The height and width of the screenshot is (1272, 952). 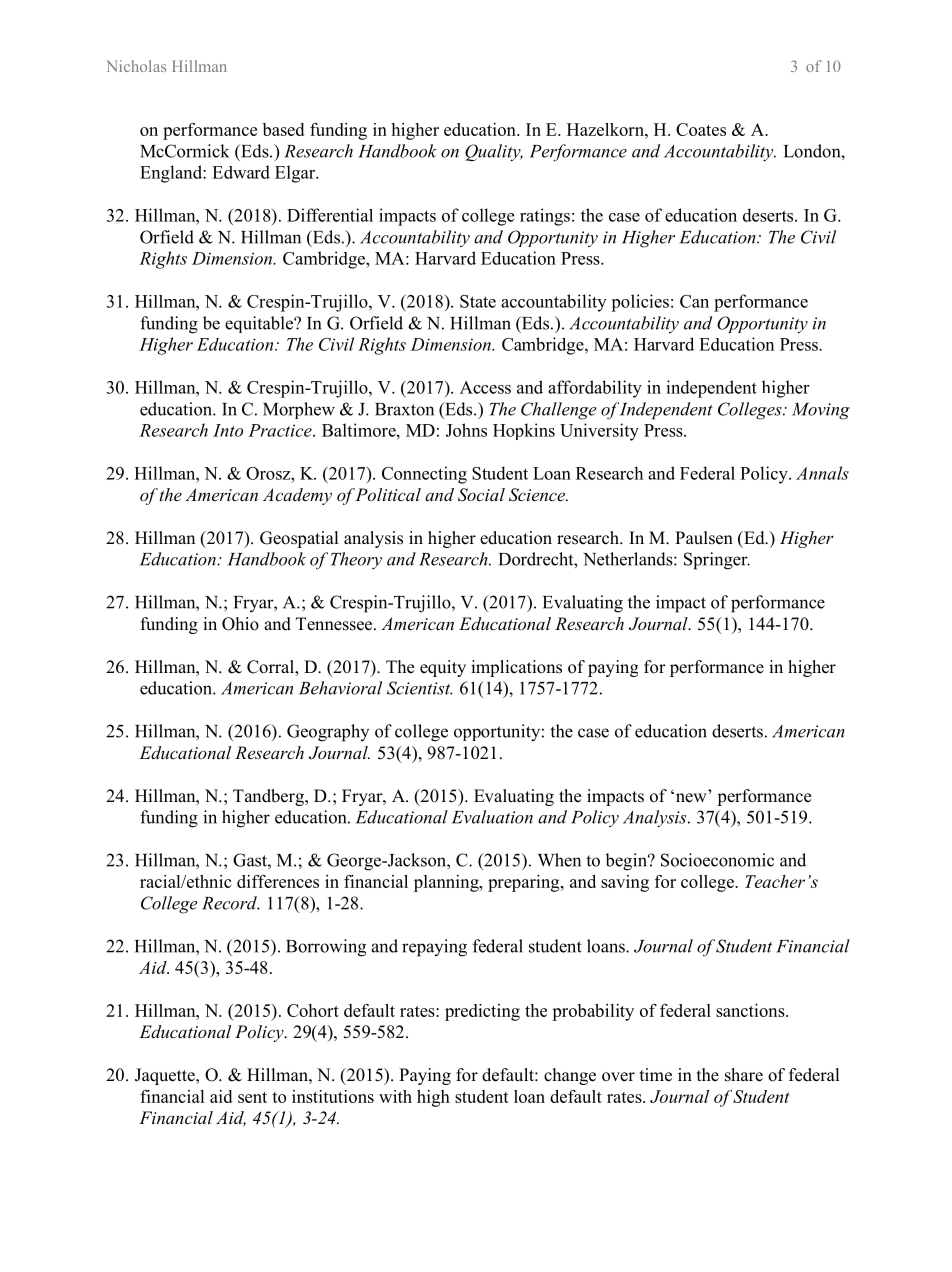 What do you see at coordinates (260, 324) in the screenshot?
I see `equitable` at bounding box center [260, 324].
